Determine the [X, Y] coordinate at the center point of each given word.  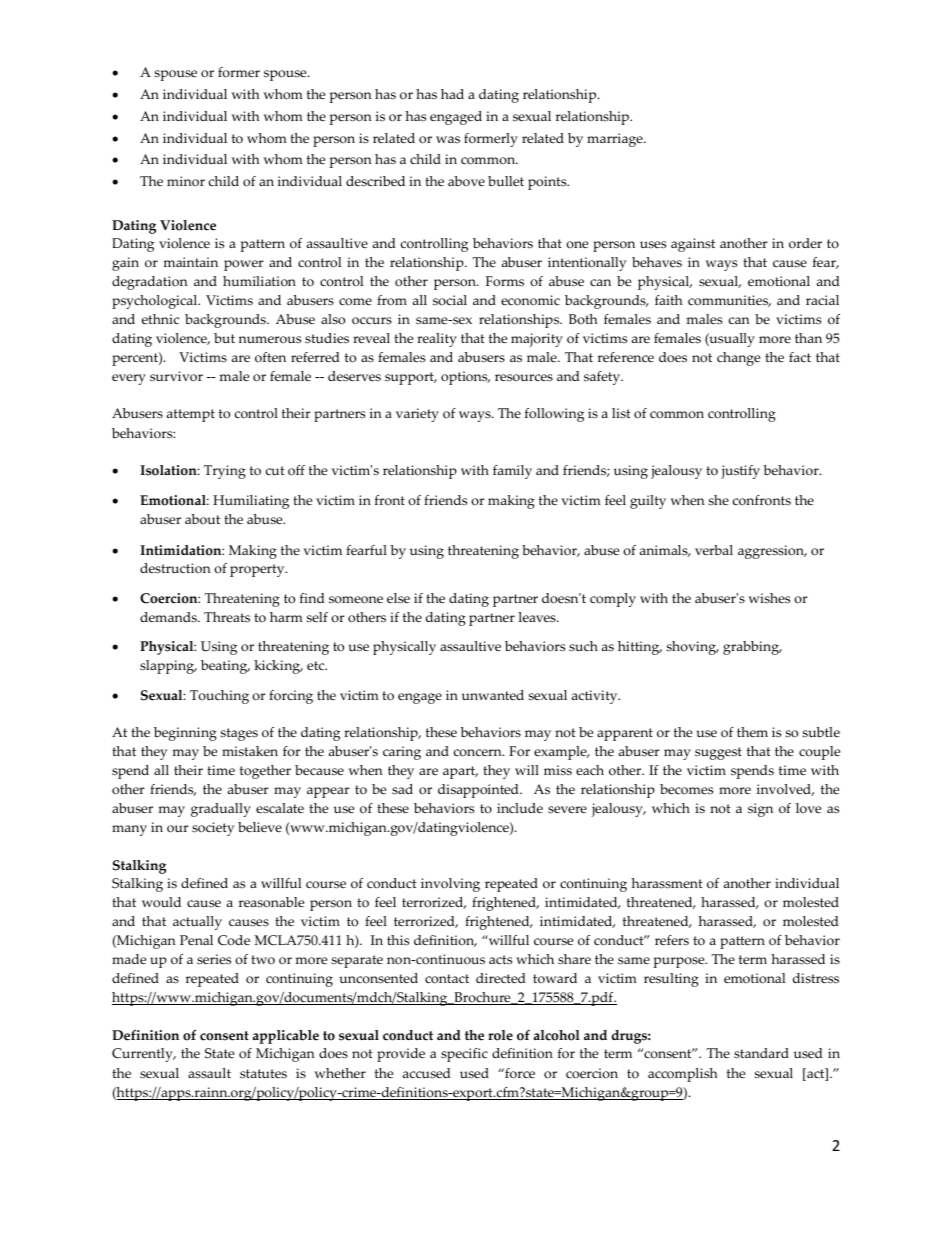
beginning [185, 734]
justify [740, 472]
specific [464, 1055]
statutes [263, 1074]
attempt [191, 415]
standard [761, 1053]
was [448, 139]
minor [186, 181]
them [752, 732]
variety [417, 415]
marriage [616, 140]
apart [460, 772]
